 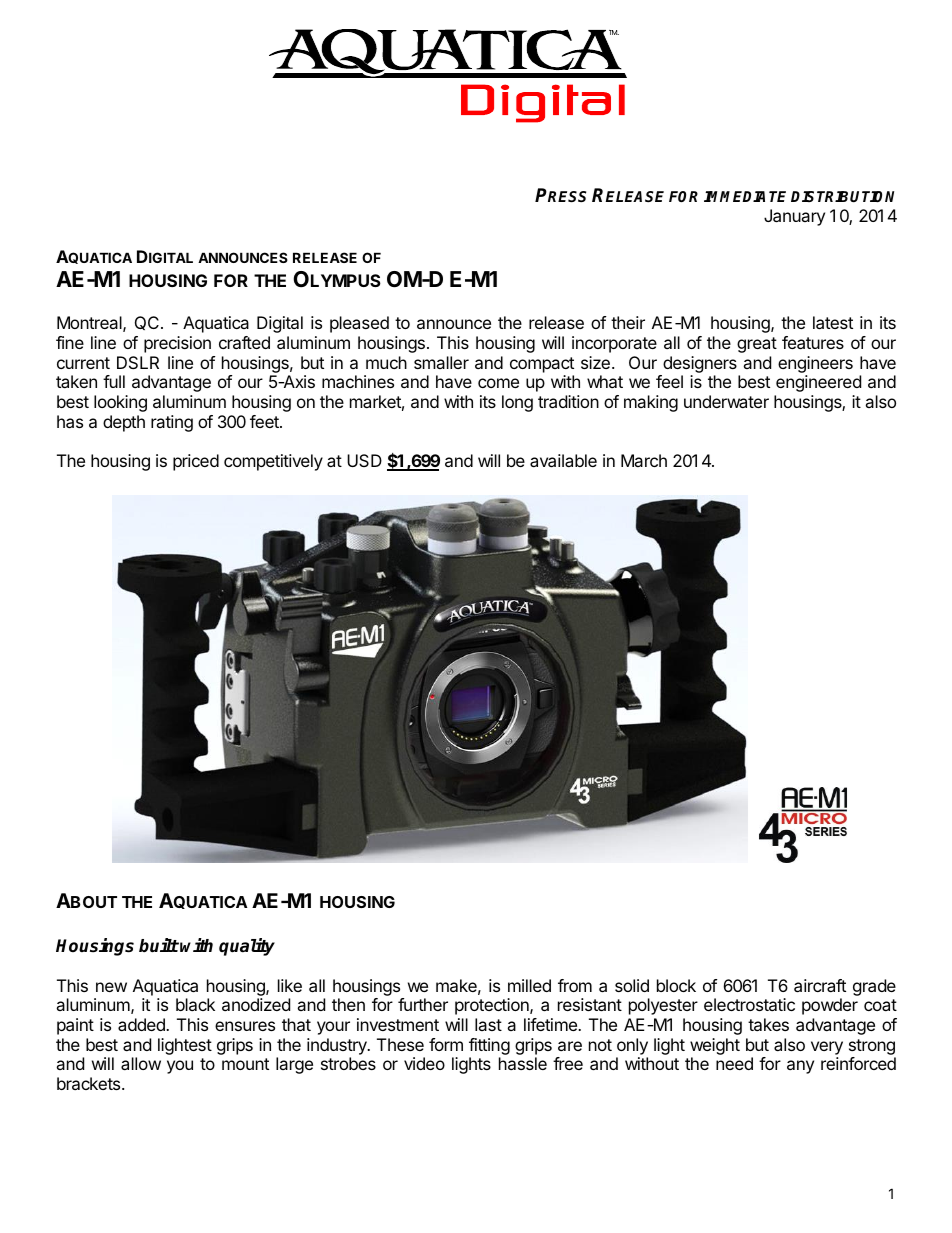 I want to click on precision, so click(x=177, y=344).
